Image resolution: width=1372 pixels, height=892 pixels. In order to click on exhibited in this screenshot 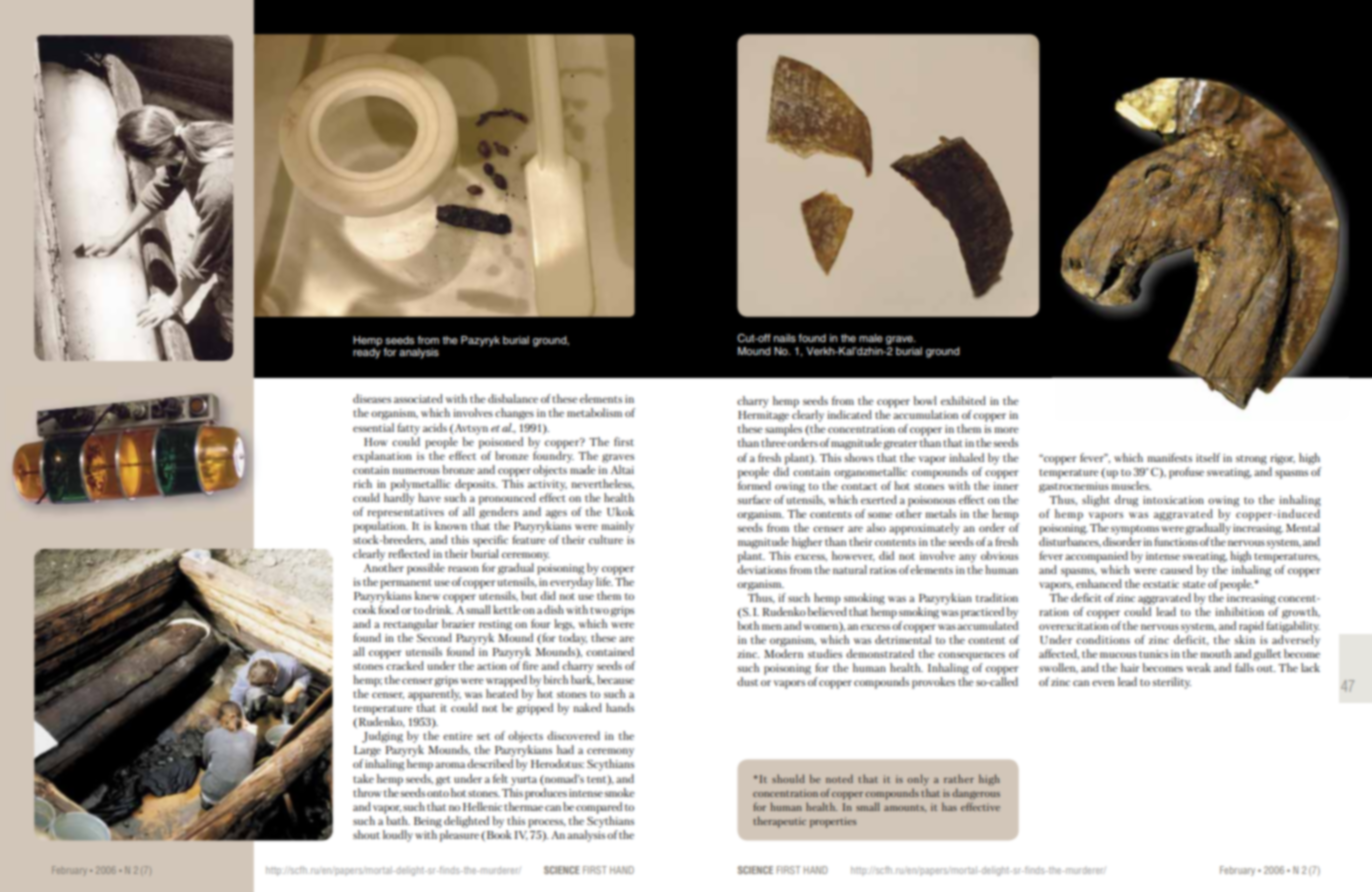, I will do `click(963, 400)`.
